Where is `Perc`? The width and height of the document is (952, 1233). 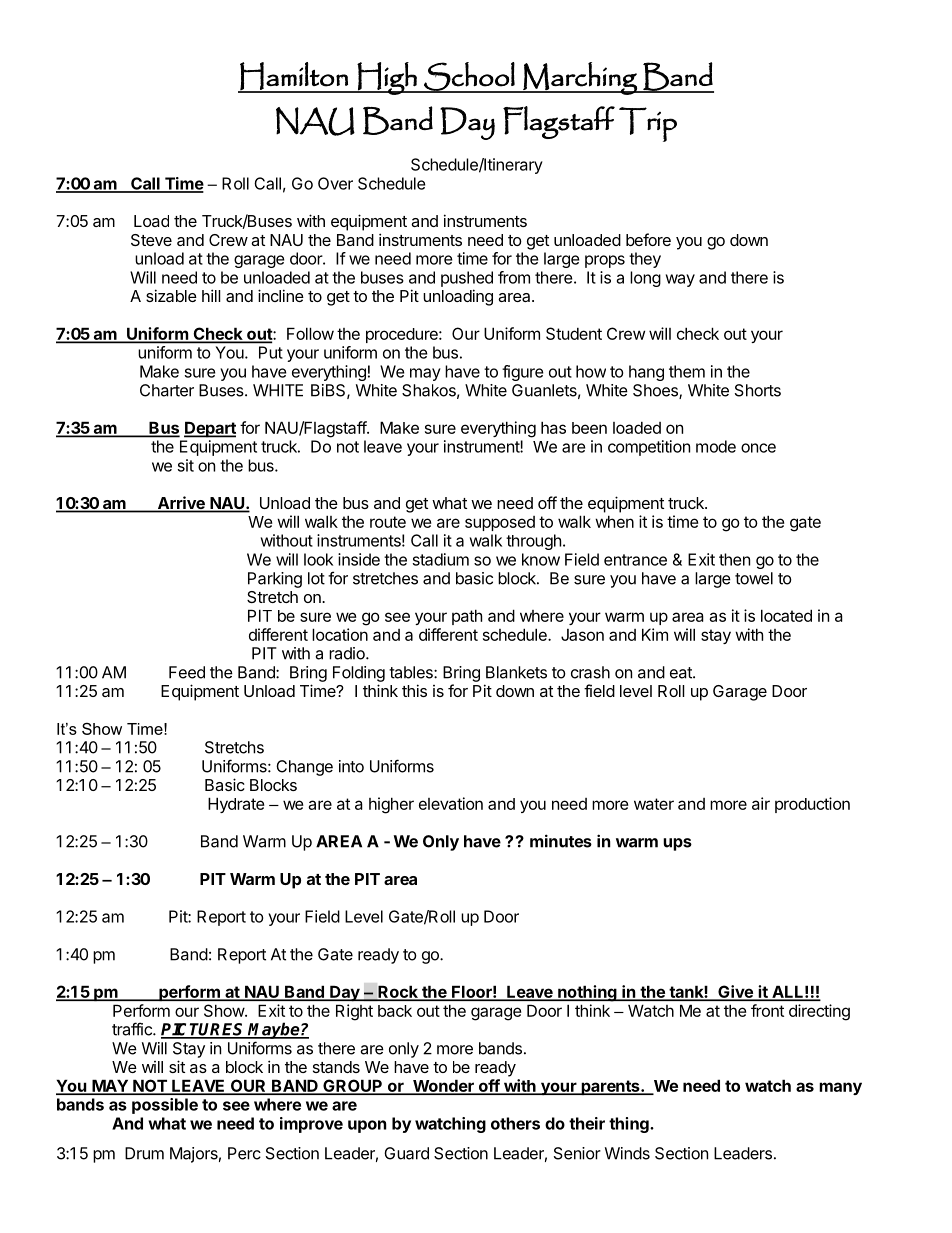 Perc is located at coordinates (244, 1153).
